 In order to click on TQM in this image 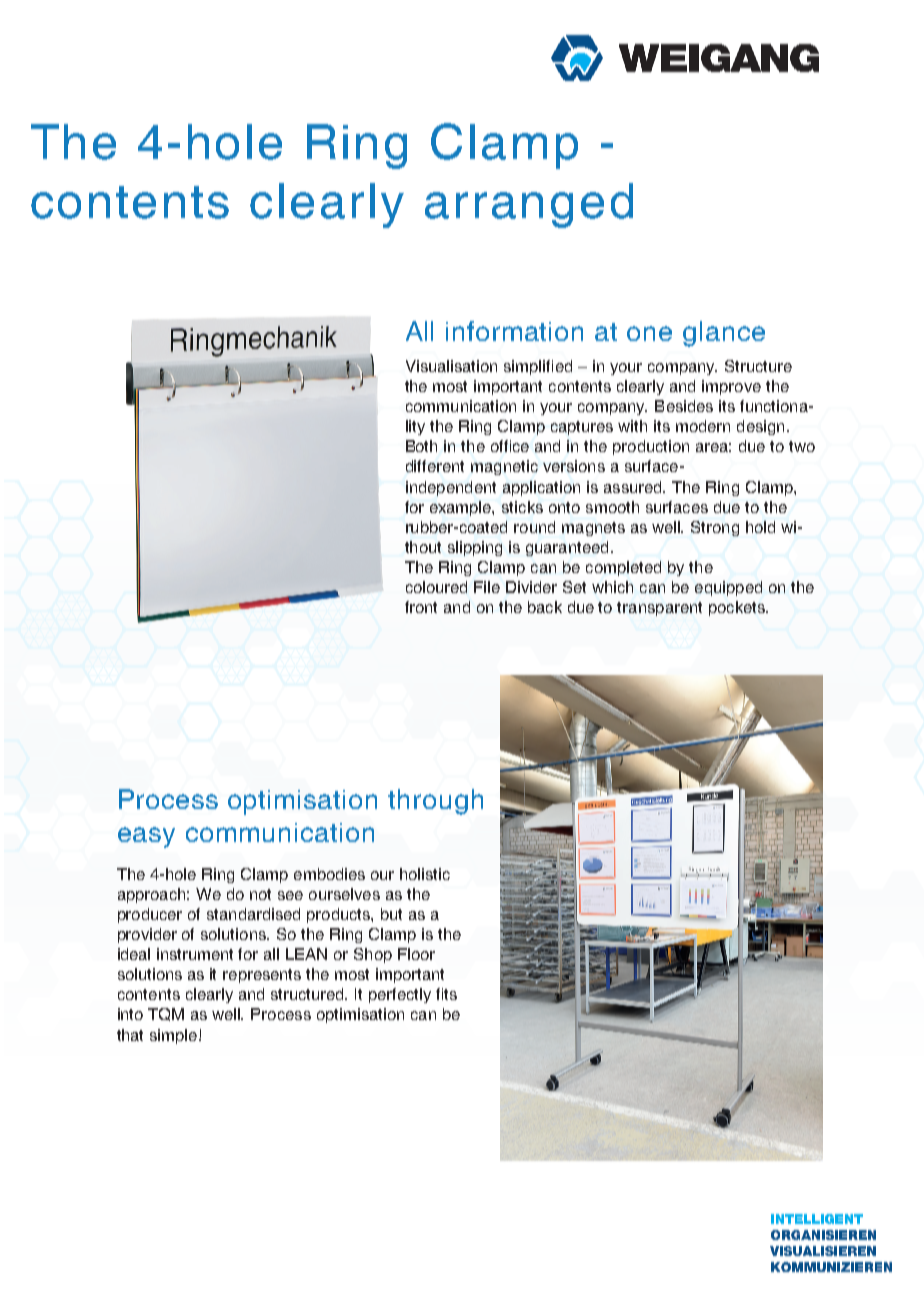, I will do `click(166, 1014)`.
